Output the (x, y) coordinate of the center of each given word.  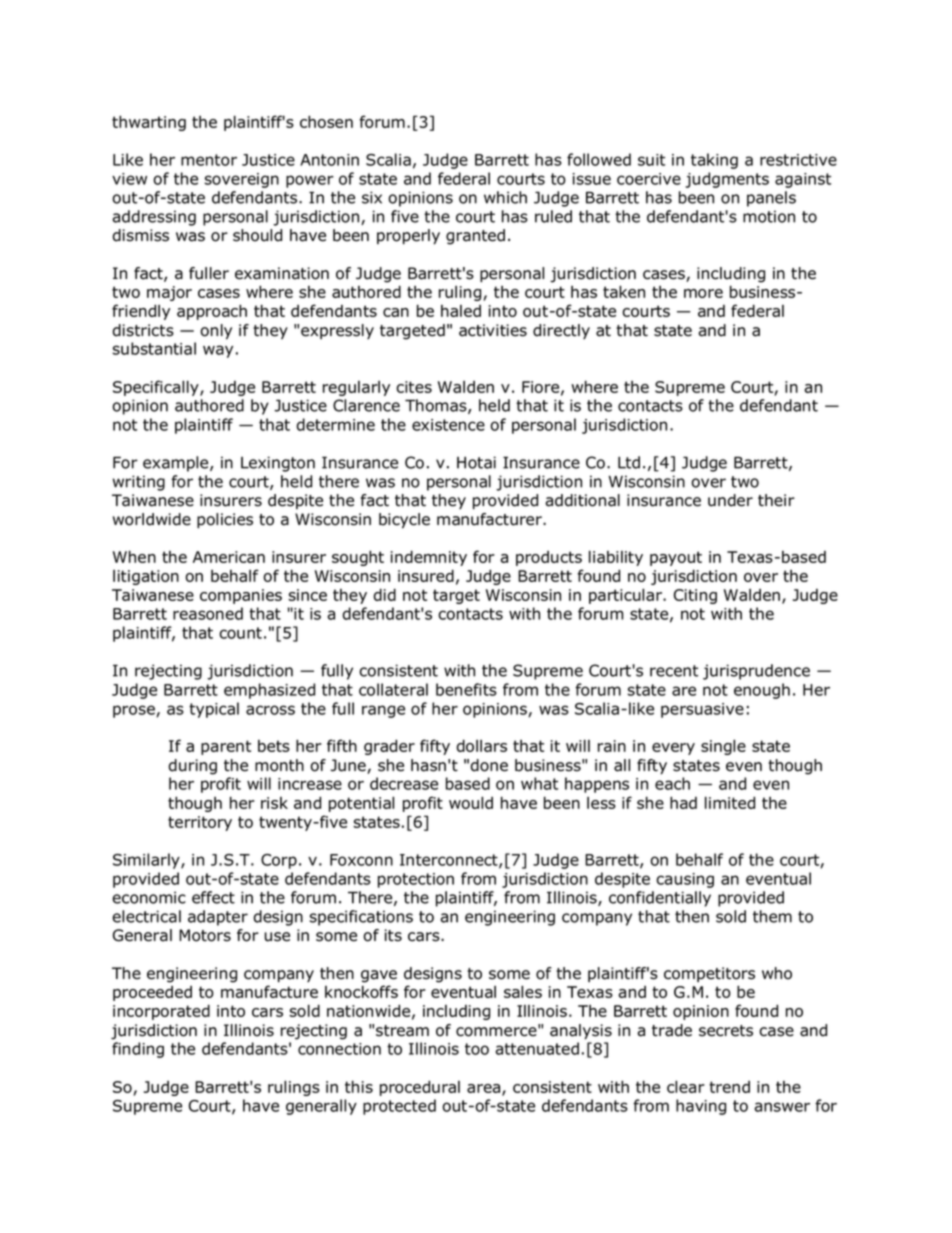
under (730, 500)
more (703, 293)
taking (714, 161)
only (216, 332)
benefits (466, 689)
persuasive (702, 710)
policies (225, 520)
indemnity (429, 558)
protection (416, 880)
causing (685, 880)
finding (138, 1050)
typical (214, 710)
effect (213, 897)
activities (493, 330)
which (505, 197)
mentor (209, 160)
